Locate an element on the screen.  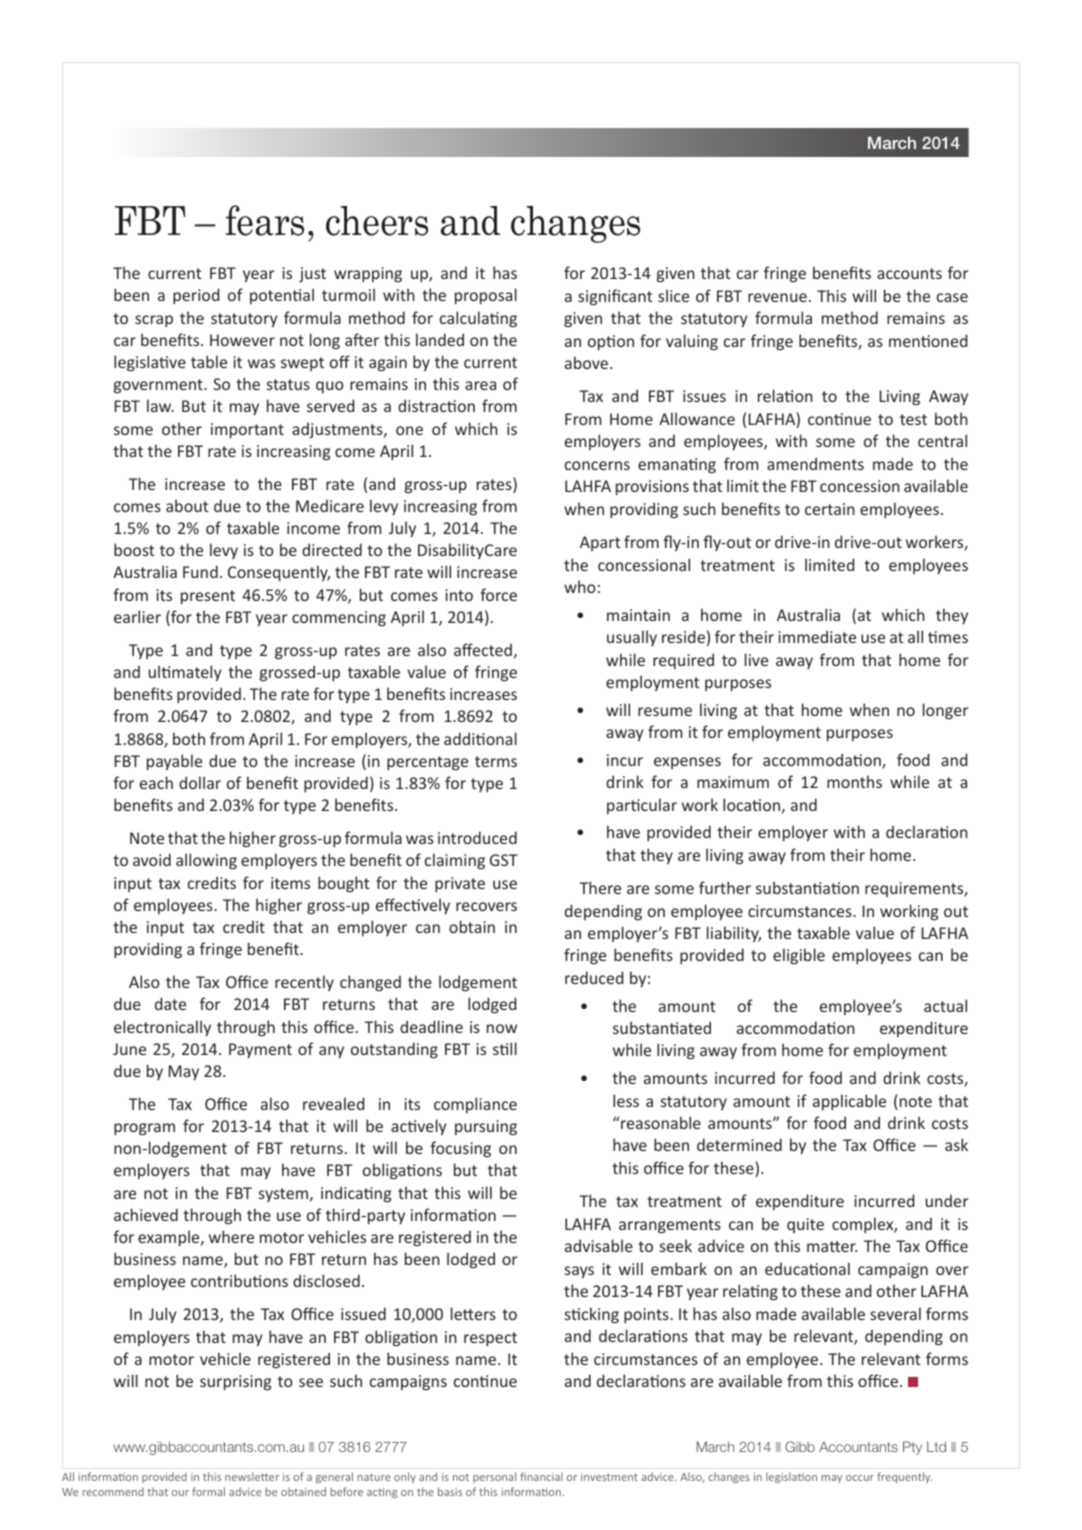
accounts is located at coordinates (909, 273).
